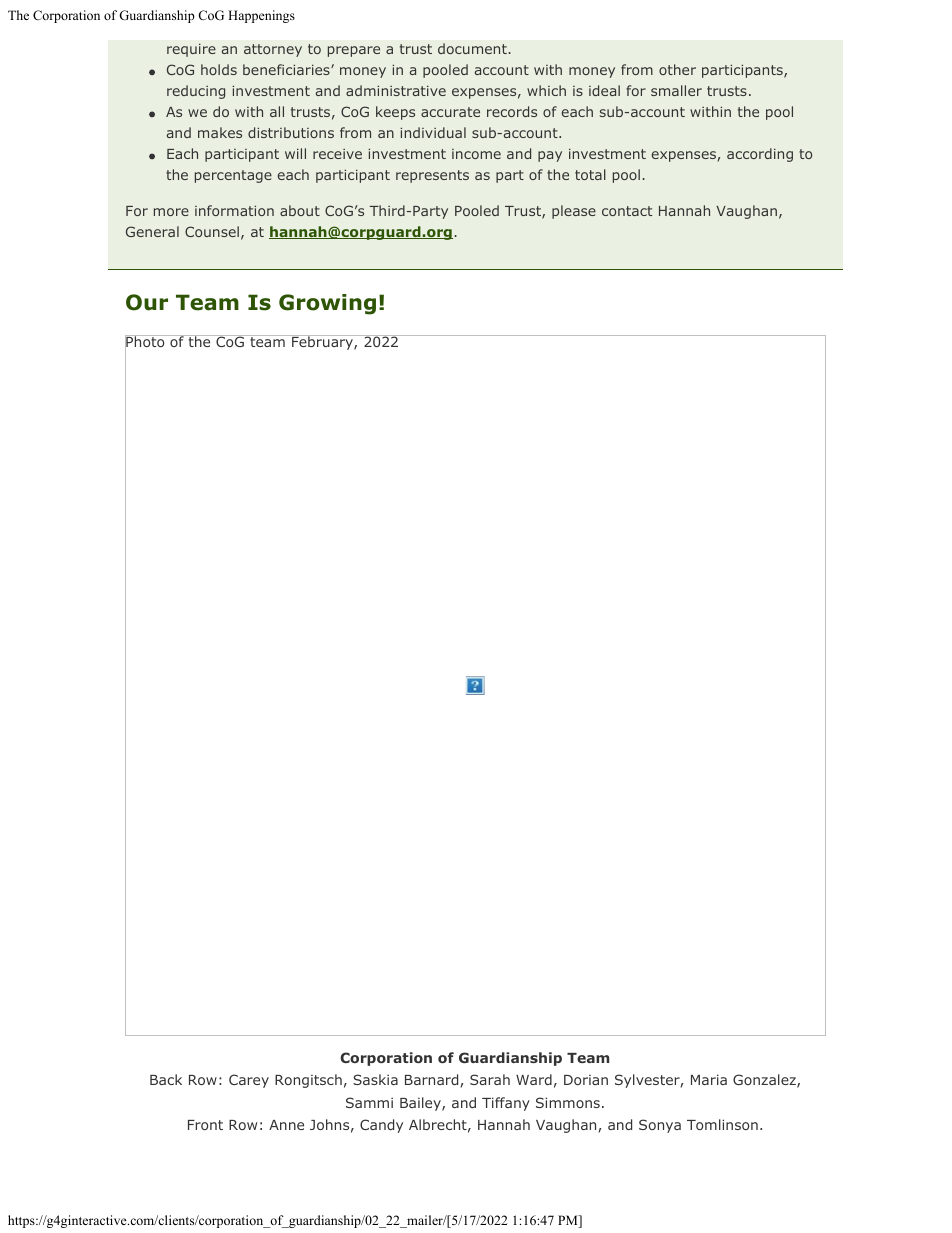  I want to click on Growing, so click(327, 304).
